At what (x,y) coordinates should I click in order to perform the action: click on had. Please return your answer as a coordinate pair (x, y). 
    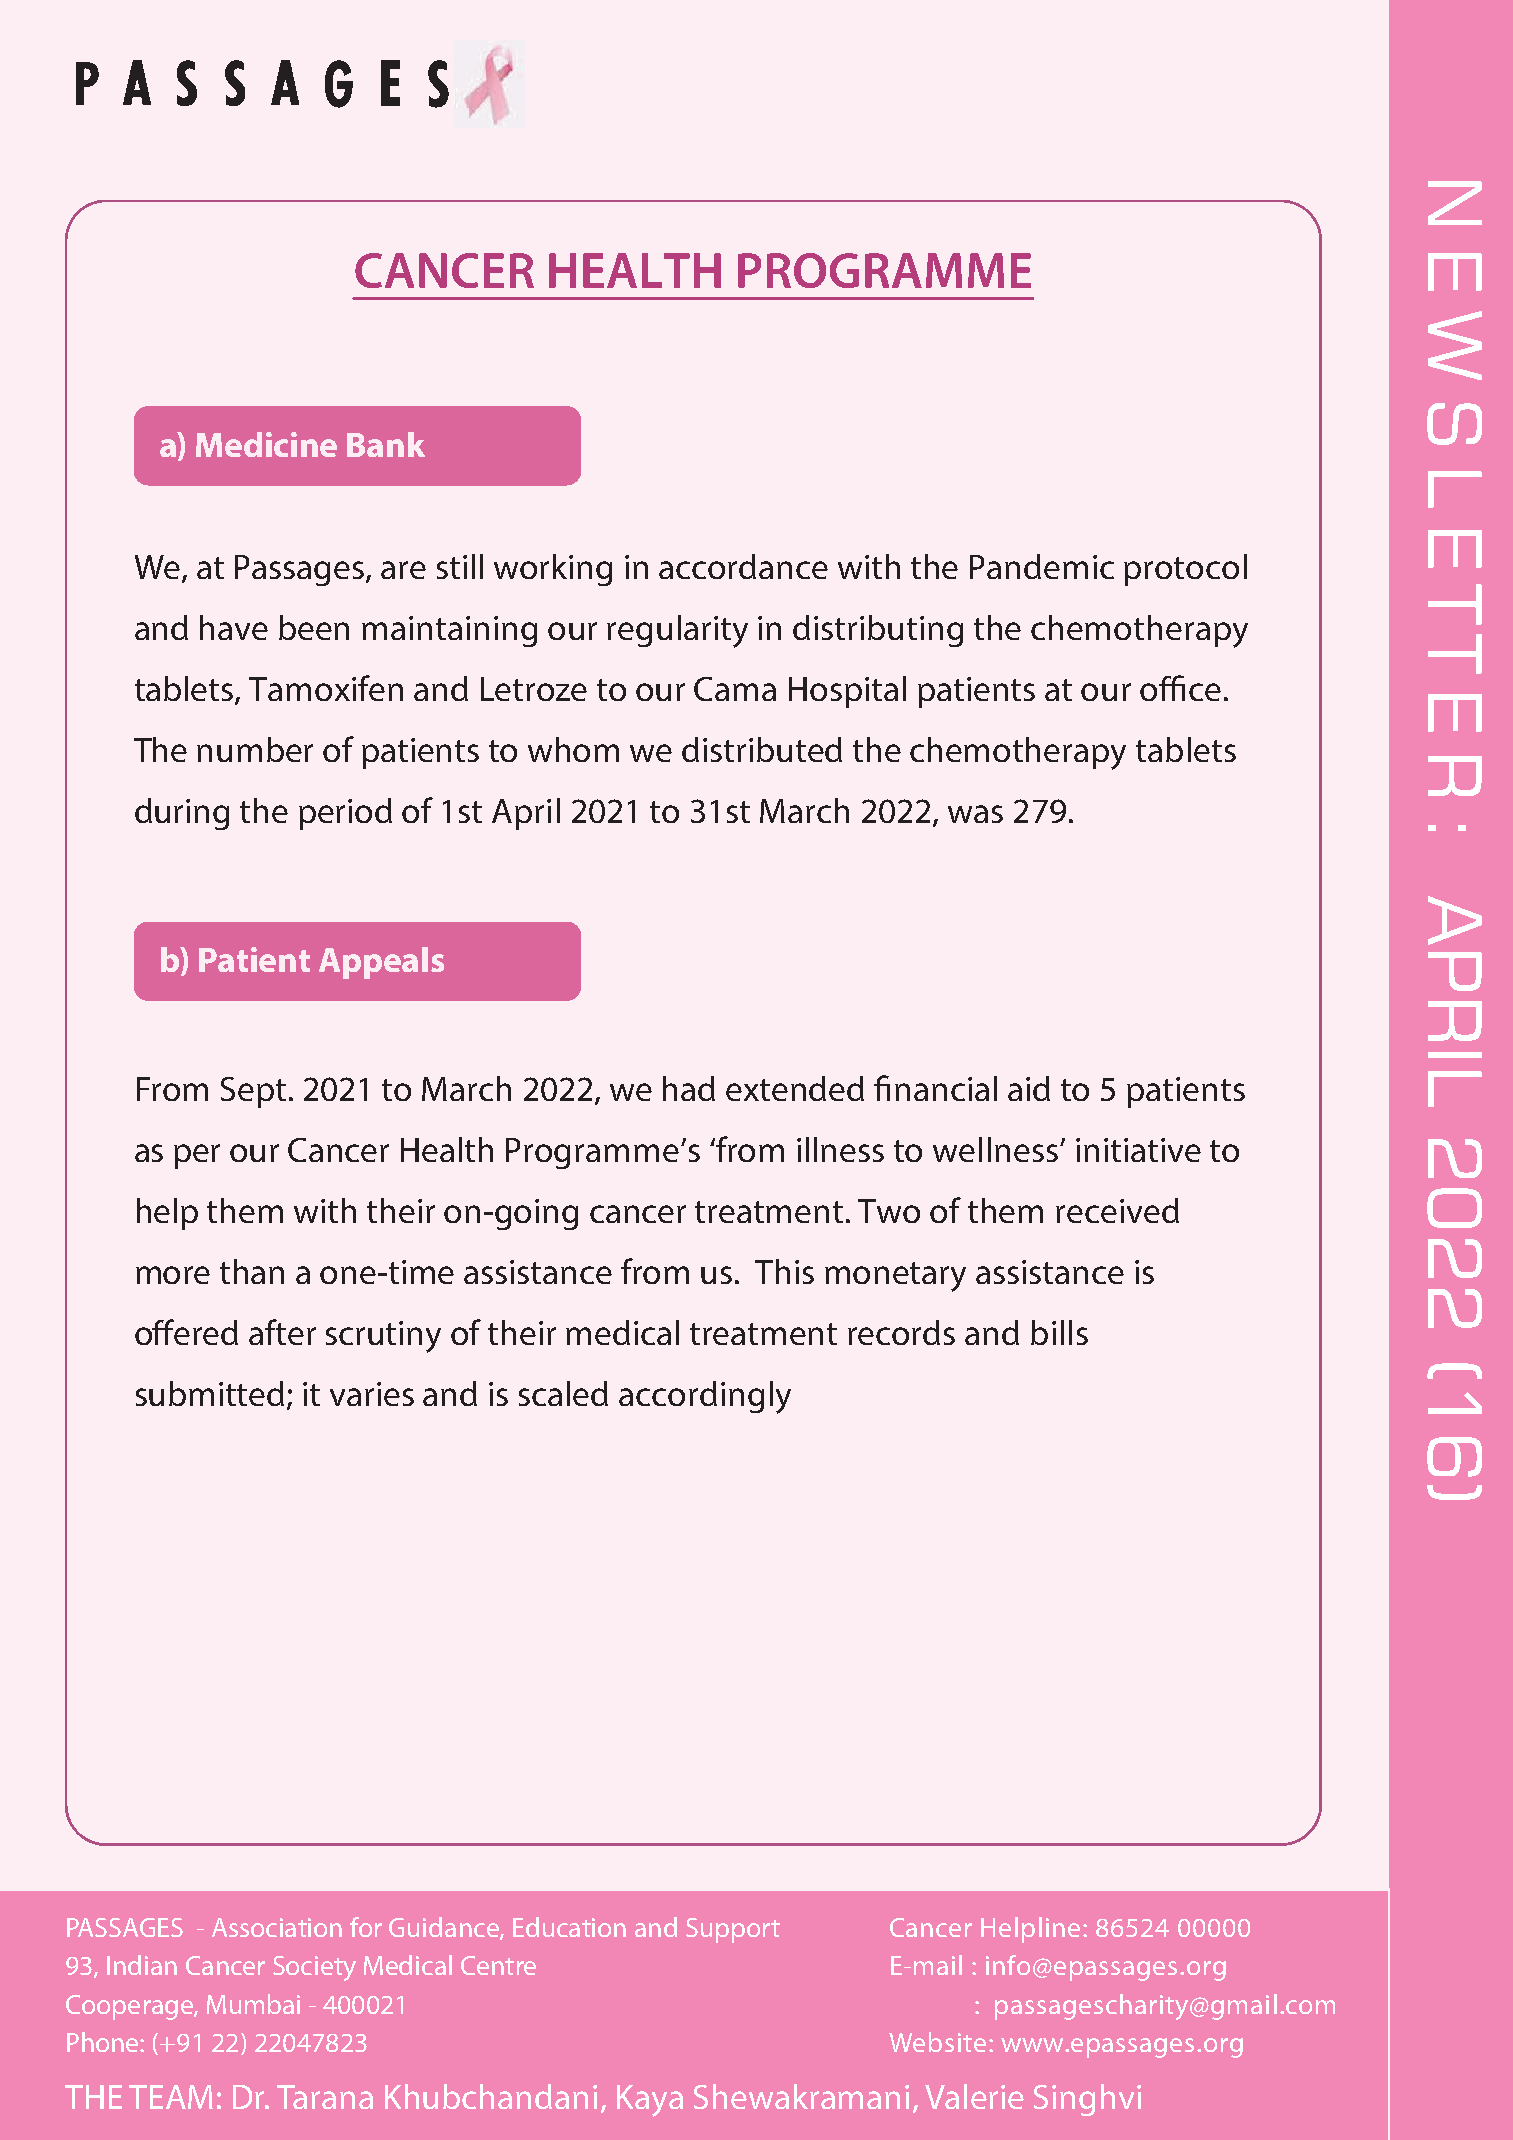
    Looking at the image, I should click on (689, 1088).
